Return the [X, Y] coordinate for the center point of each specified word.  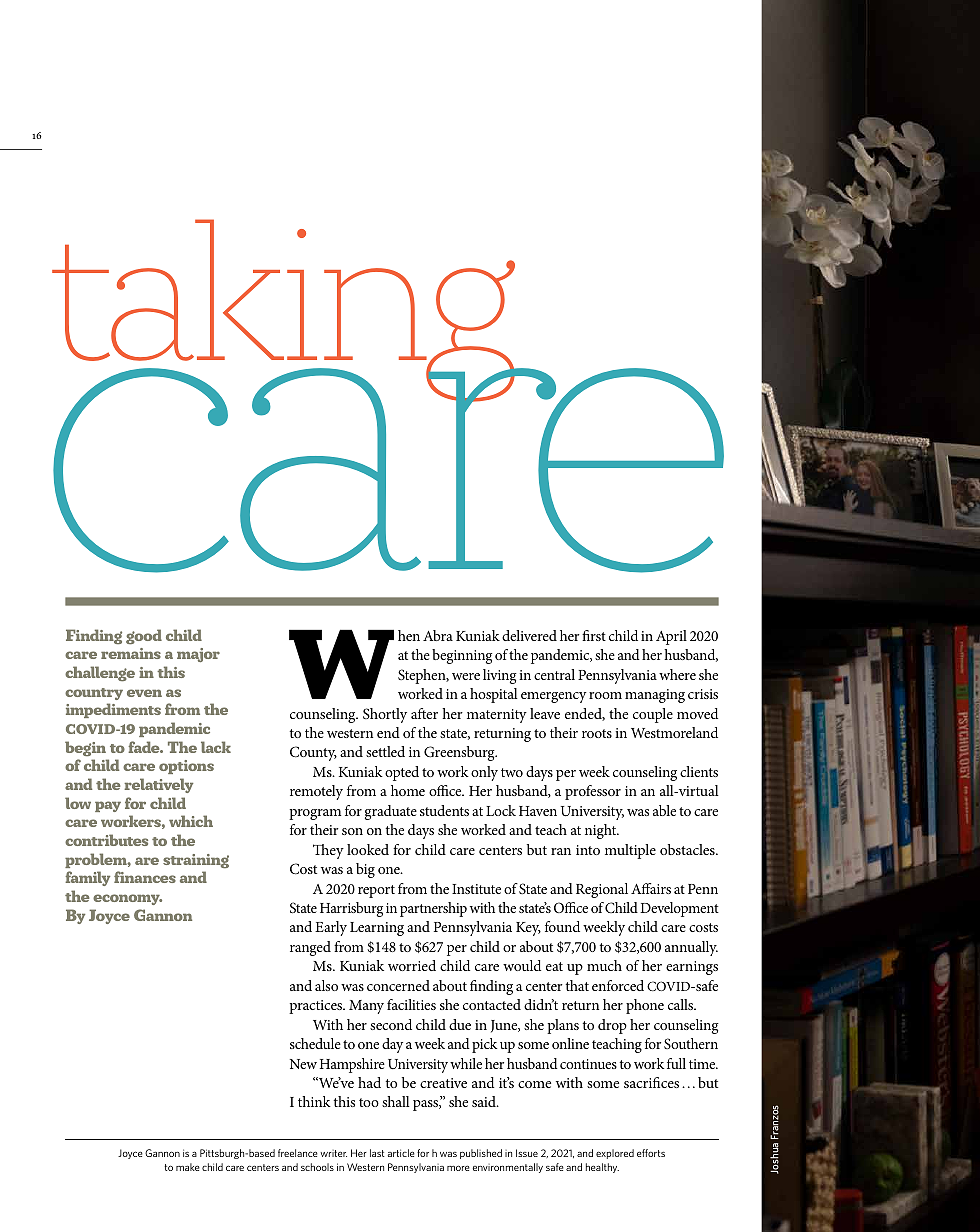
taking [285, 311]
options [186, 767]
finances [145, 877]
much [604, 965]
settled [385, 751]
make [188, 1167]
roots [597, 733]
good [144, 637]
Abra [438, 635]
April [671, 637]
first [594, 635]
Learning [377, 929]
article [401, 1153]
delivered [529, 635]
